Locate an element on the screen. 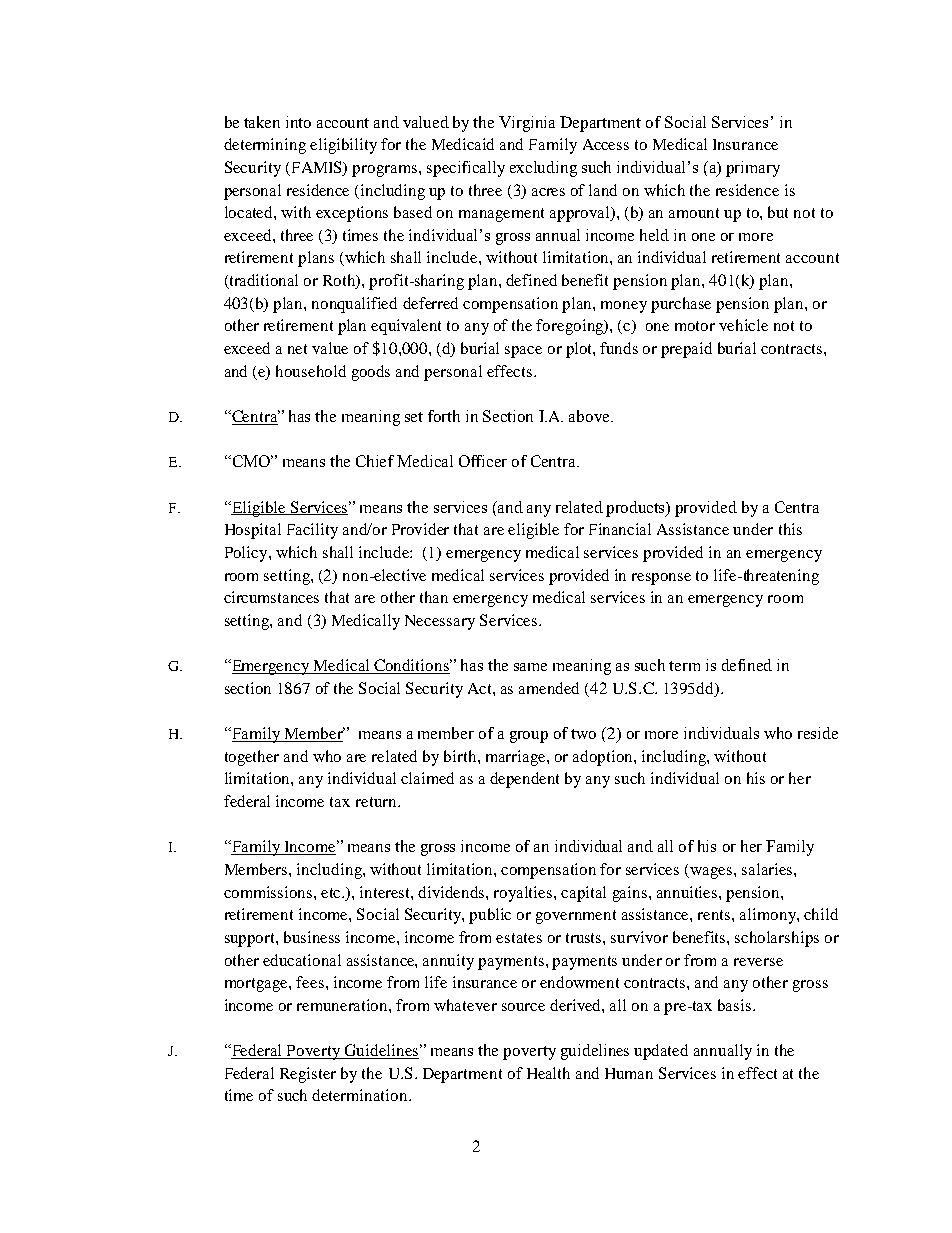  this is located at coordinates (790, 529).
